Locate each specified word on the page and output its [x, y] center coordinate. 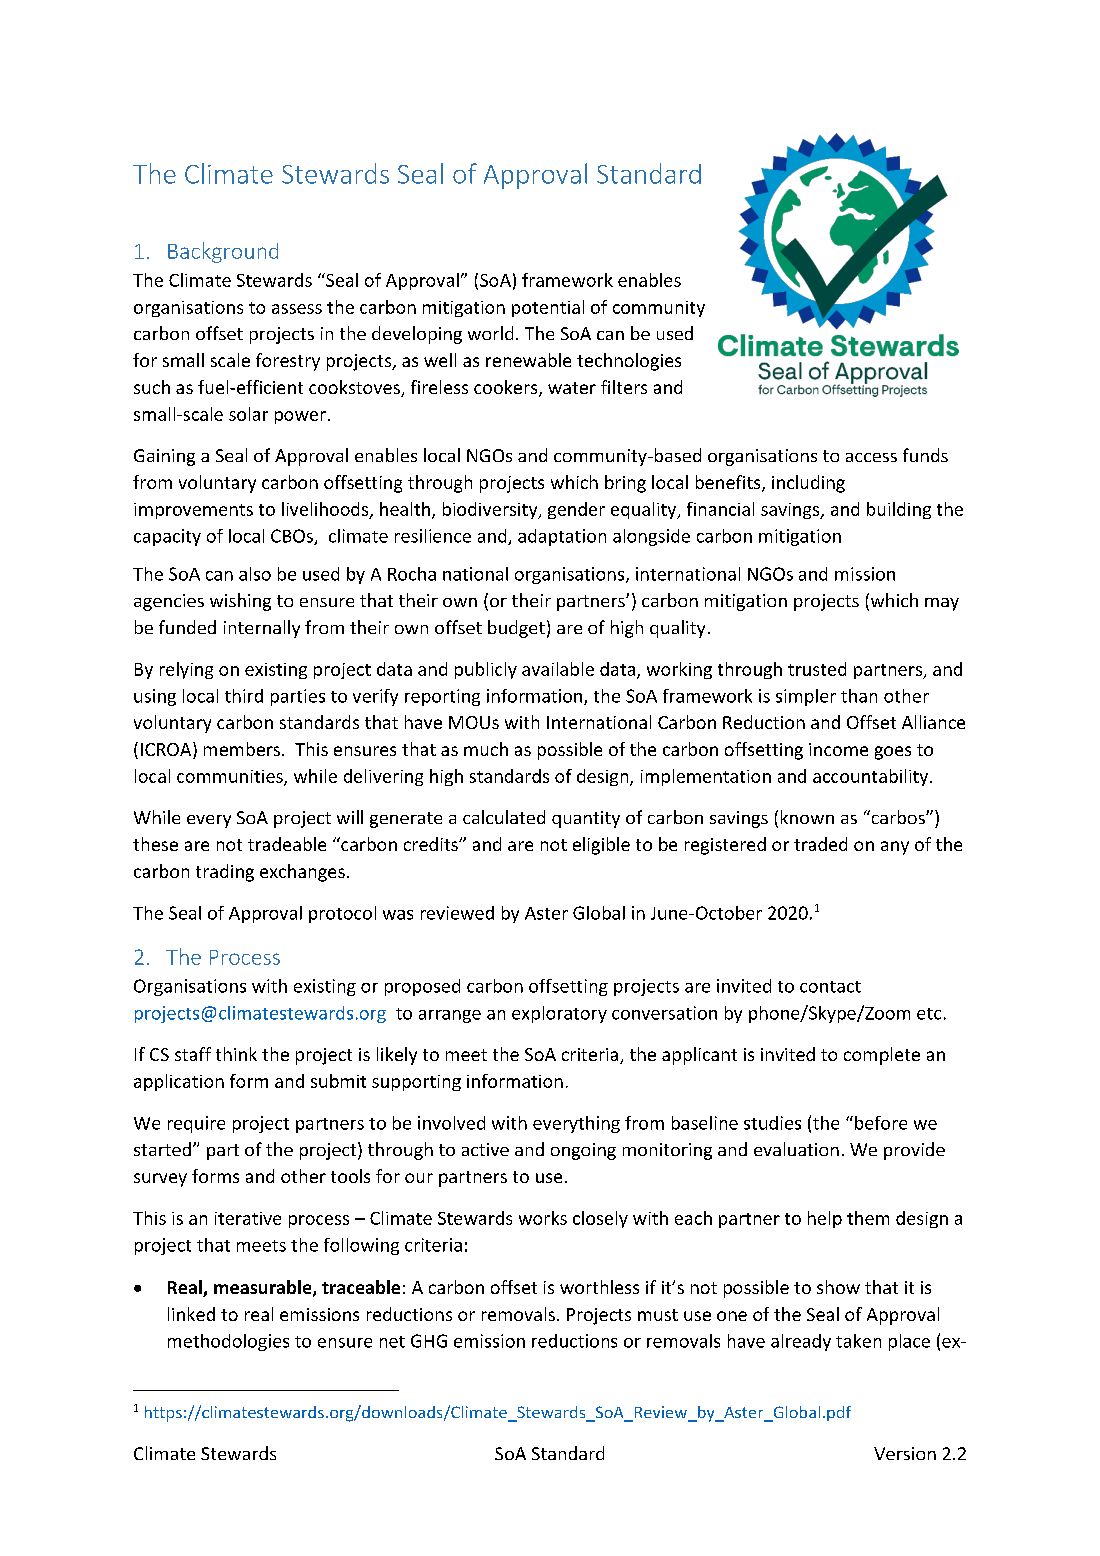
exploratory [559, 1014]
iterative [248, 1218]
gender [576, 510]
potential [548, 308]
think [236, 1054]
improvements [193, 511]
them [868, 1218]
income [838, 749]
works [543, 1218]
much [486, 749]
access [871, 457]
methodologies [228, 1342]
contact [830, 987]
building [899, 510]
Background [223, 252]
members [242, 749]
